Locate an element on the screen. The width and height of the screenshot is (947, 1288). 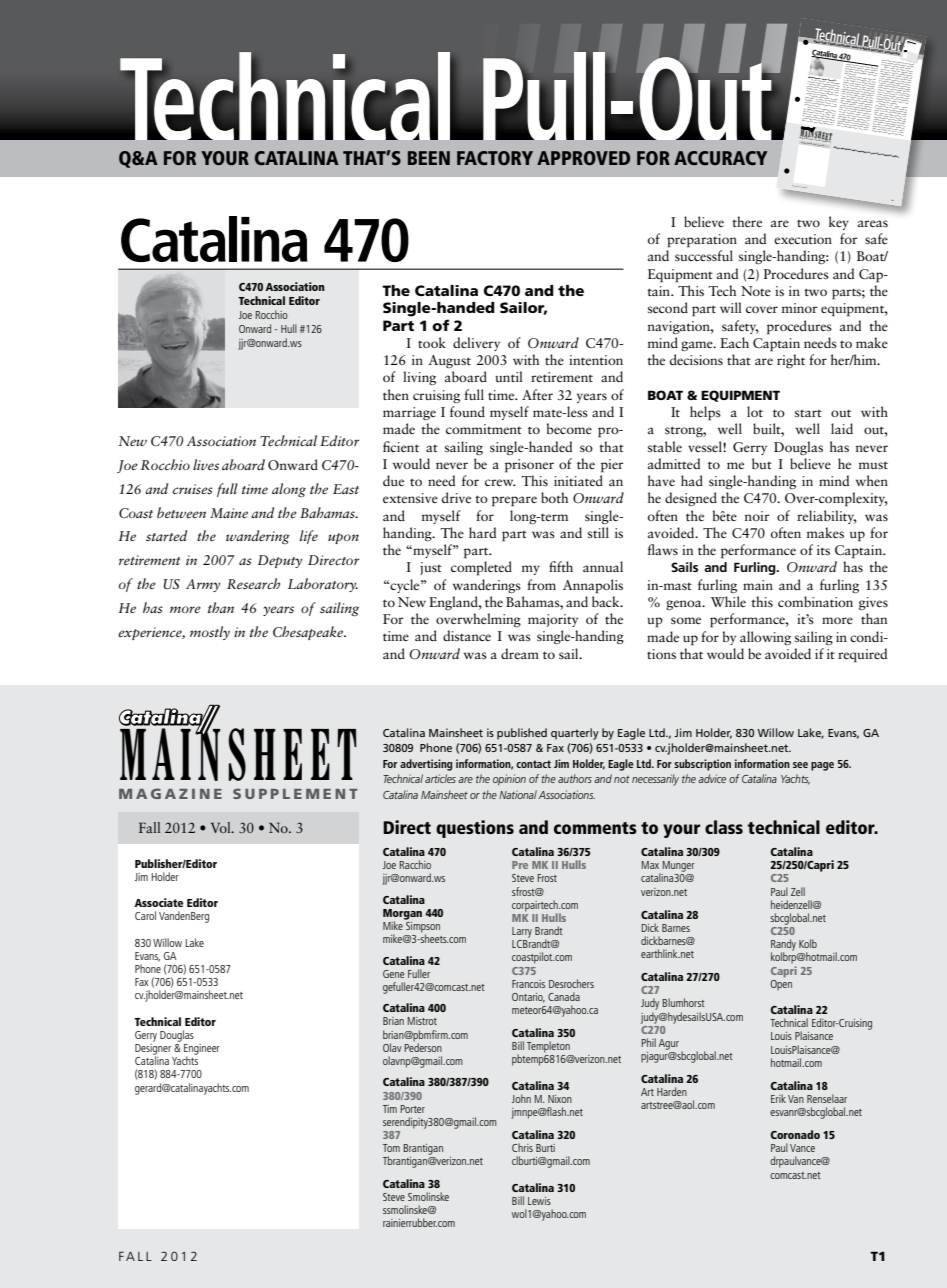
East is located at coordinates (346, 489).
